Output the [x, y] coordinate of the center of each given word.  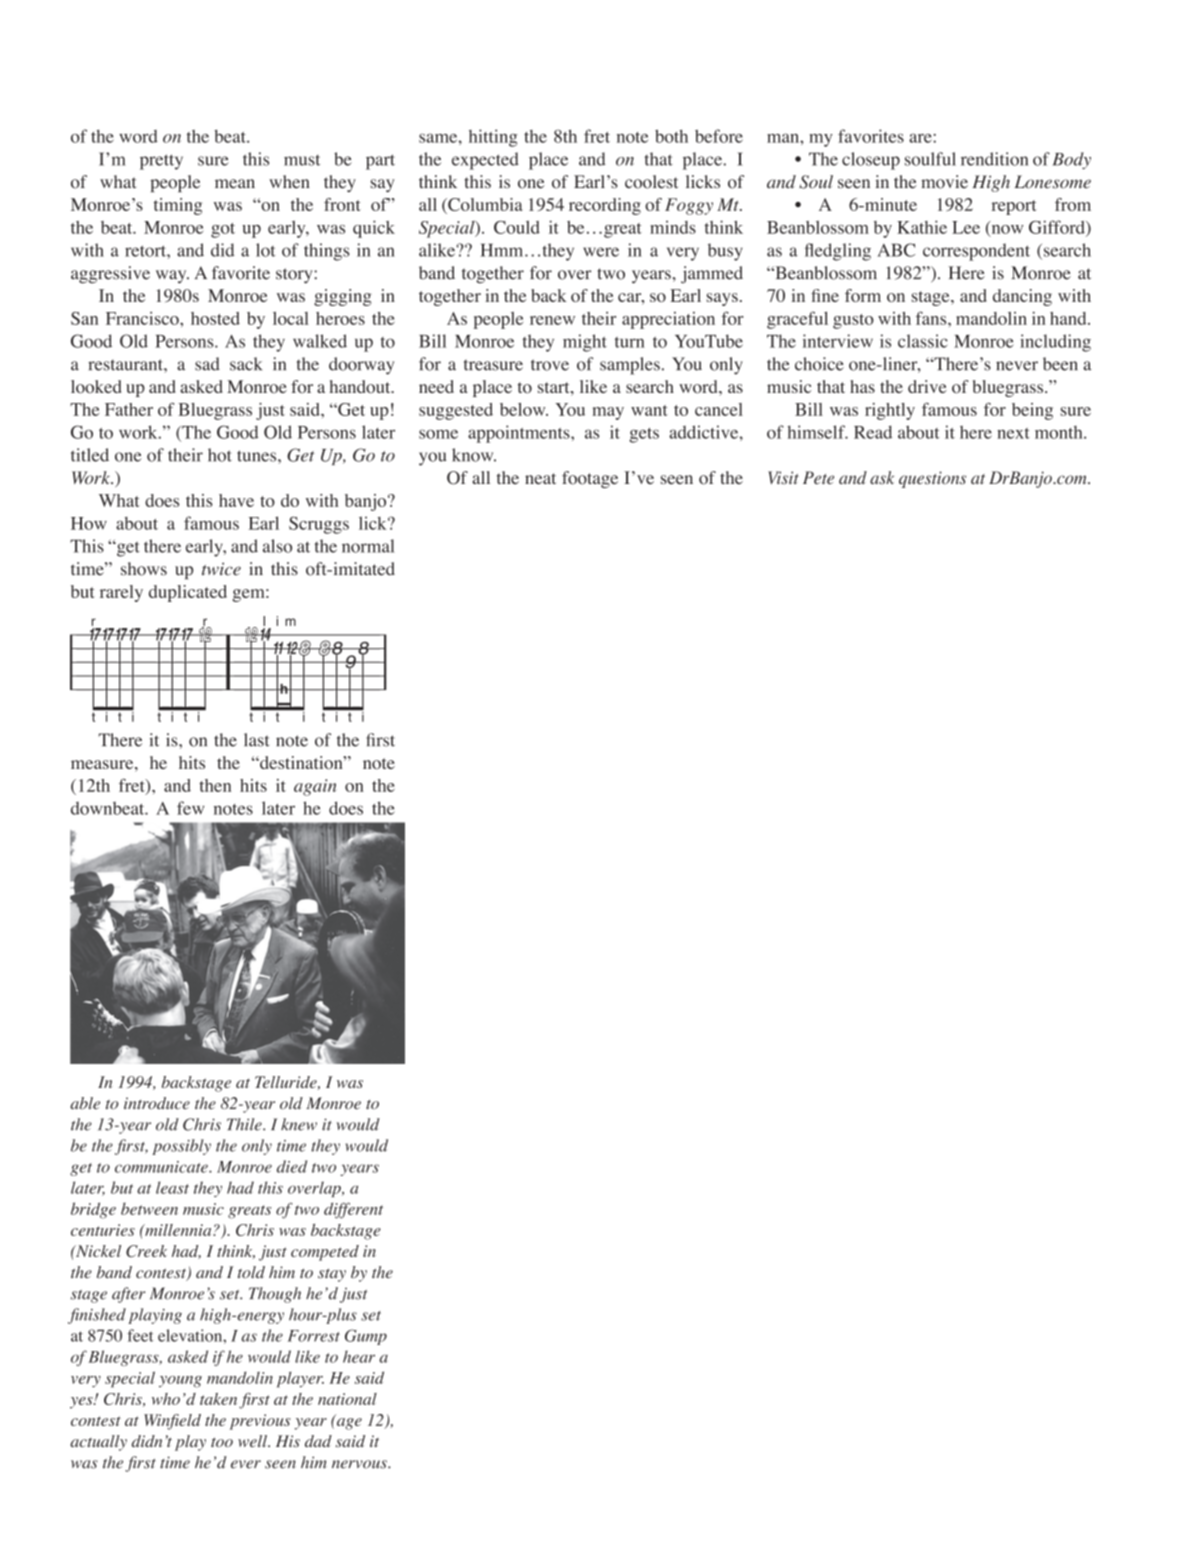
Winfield [172, 1422]
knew [299, 1124]
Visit [783, 478]
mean [235, 184]
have [236, 500]
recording [605, 206]
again [315, 787]
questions [932, 479]
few [190, 808]
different [353, 1210]
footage [590, 479]
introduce [157, 1103]
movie [944, 182]
